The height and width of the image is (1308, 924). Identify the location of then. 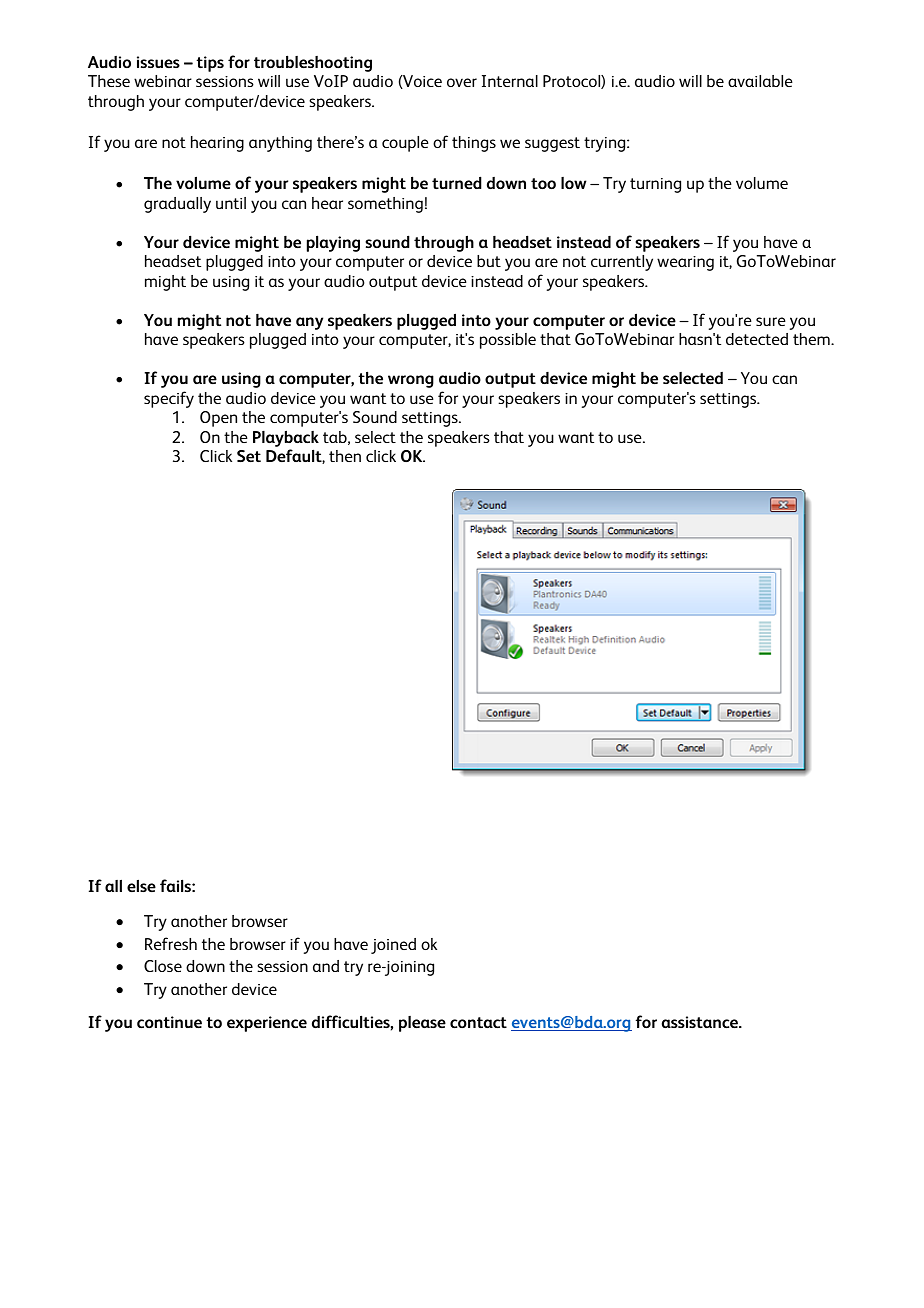
(345, 456).
